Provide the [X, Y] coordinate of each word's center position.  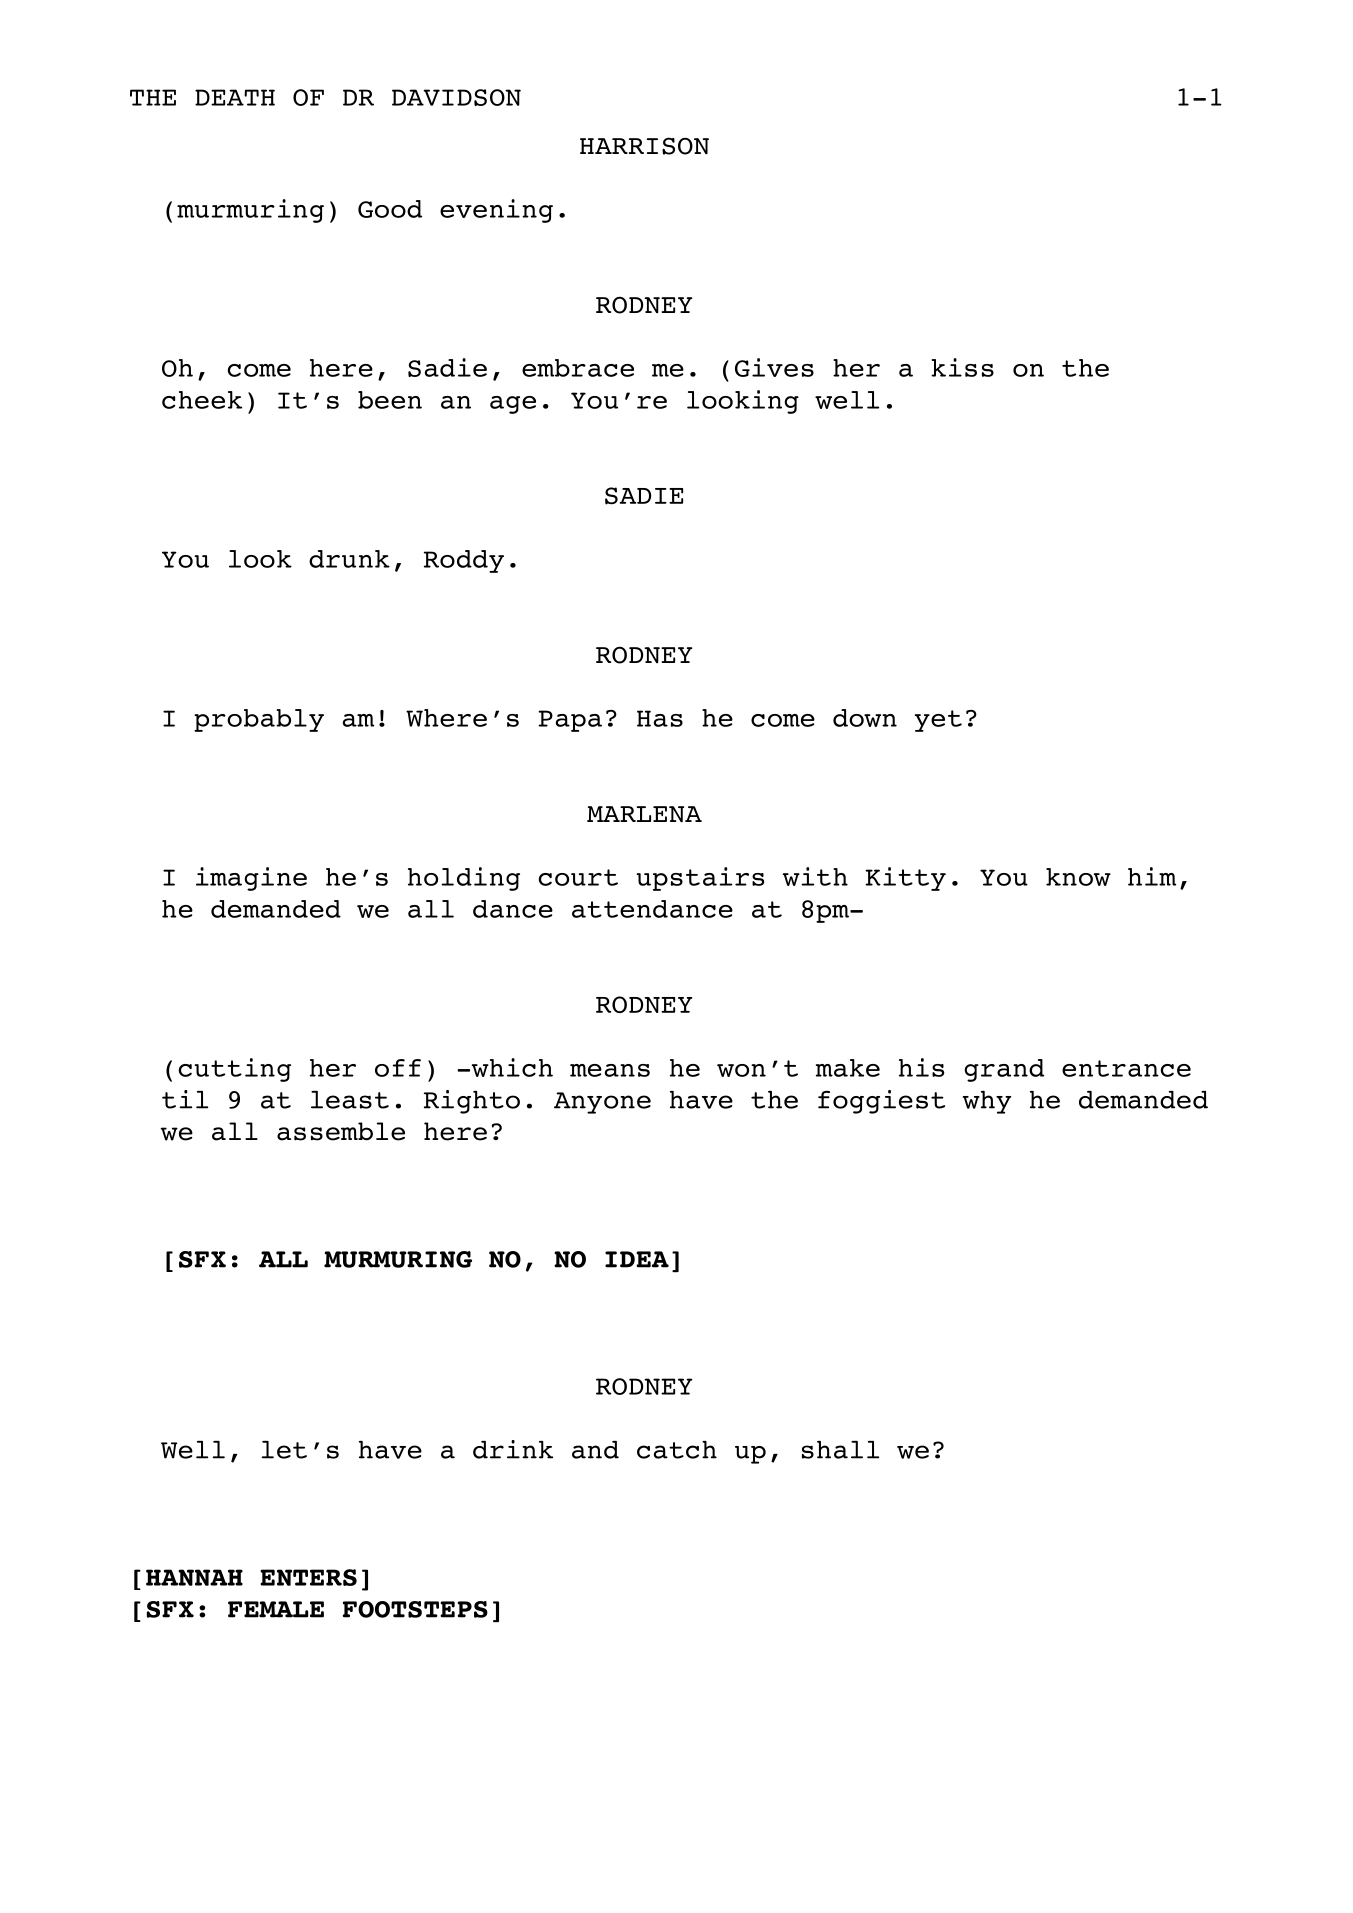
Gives [774, 367]
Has [660, 718]
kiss [962, 367]
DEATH [235, 97]
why [987, 1102]
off [398, 1068]
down [865, 718]
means [610, 1070]
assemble [341, 1131]
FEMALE [276, 1609]
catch [677, 1450]
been [390, 400]
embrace [578, 368]
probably [259, 720]
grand [1004, 1070]
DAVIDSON [456, 97]
